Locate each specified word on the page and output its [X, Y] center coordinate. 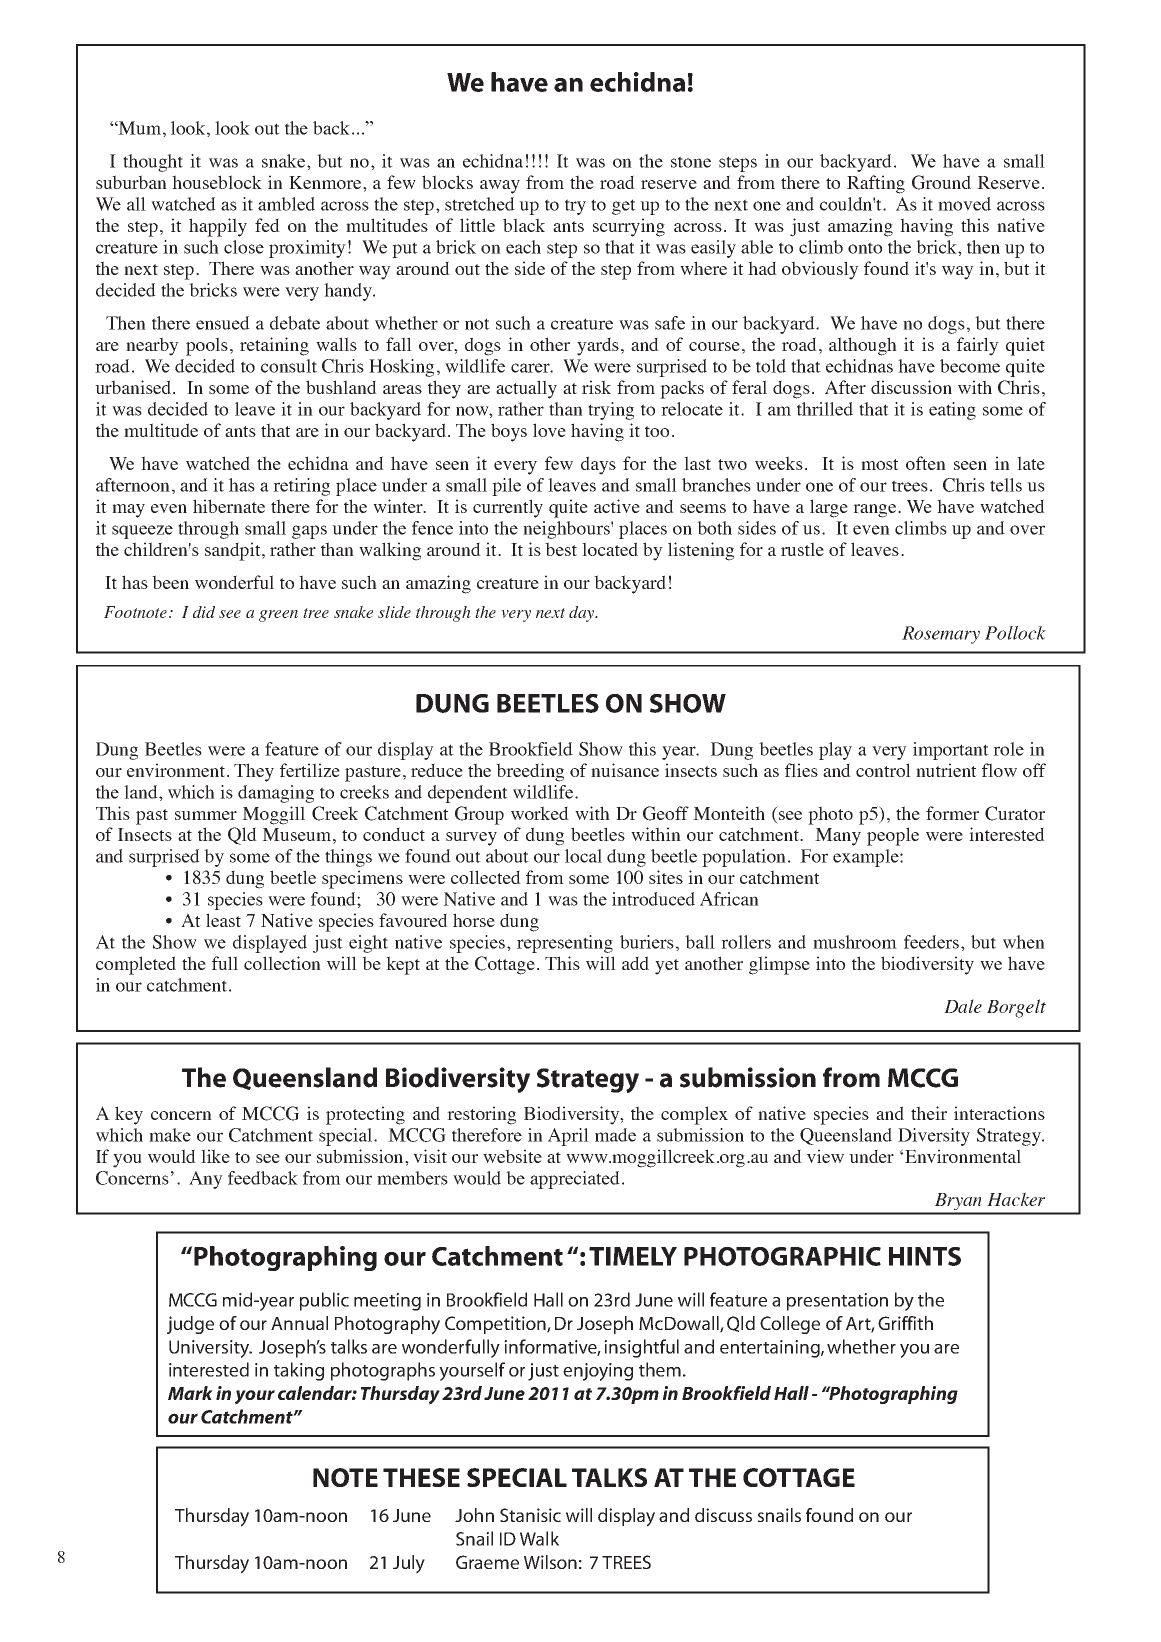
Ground [941, 182]
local [583, 856]
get [624, 207]
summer [206, 815]
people [893, 836]
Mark [190, 1393]
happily [218, 227]
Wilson [550, 1562]
